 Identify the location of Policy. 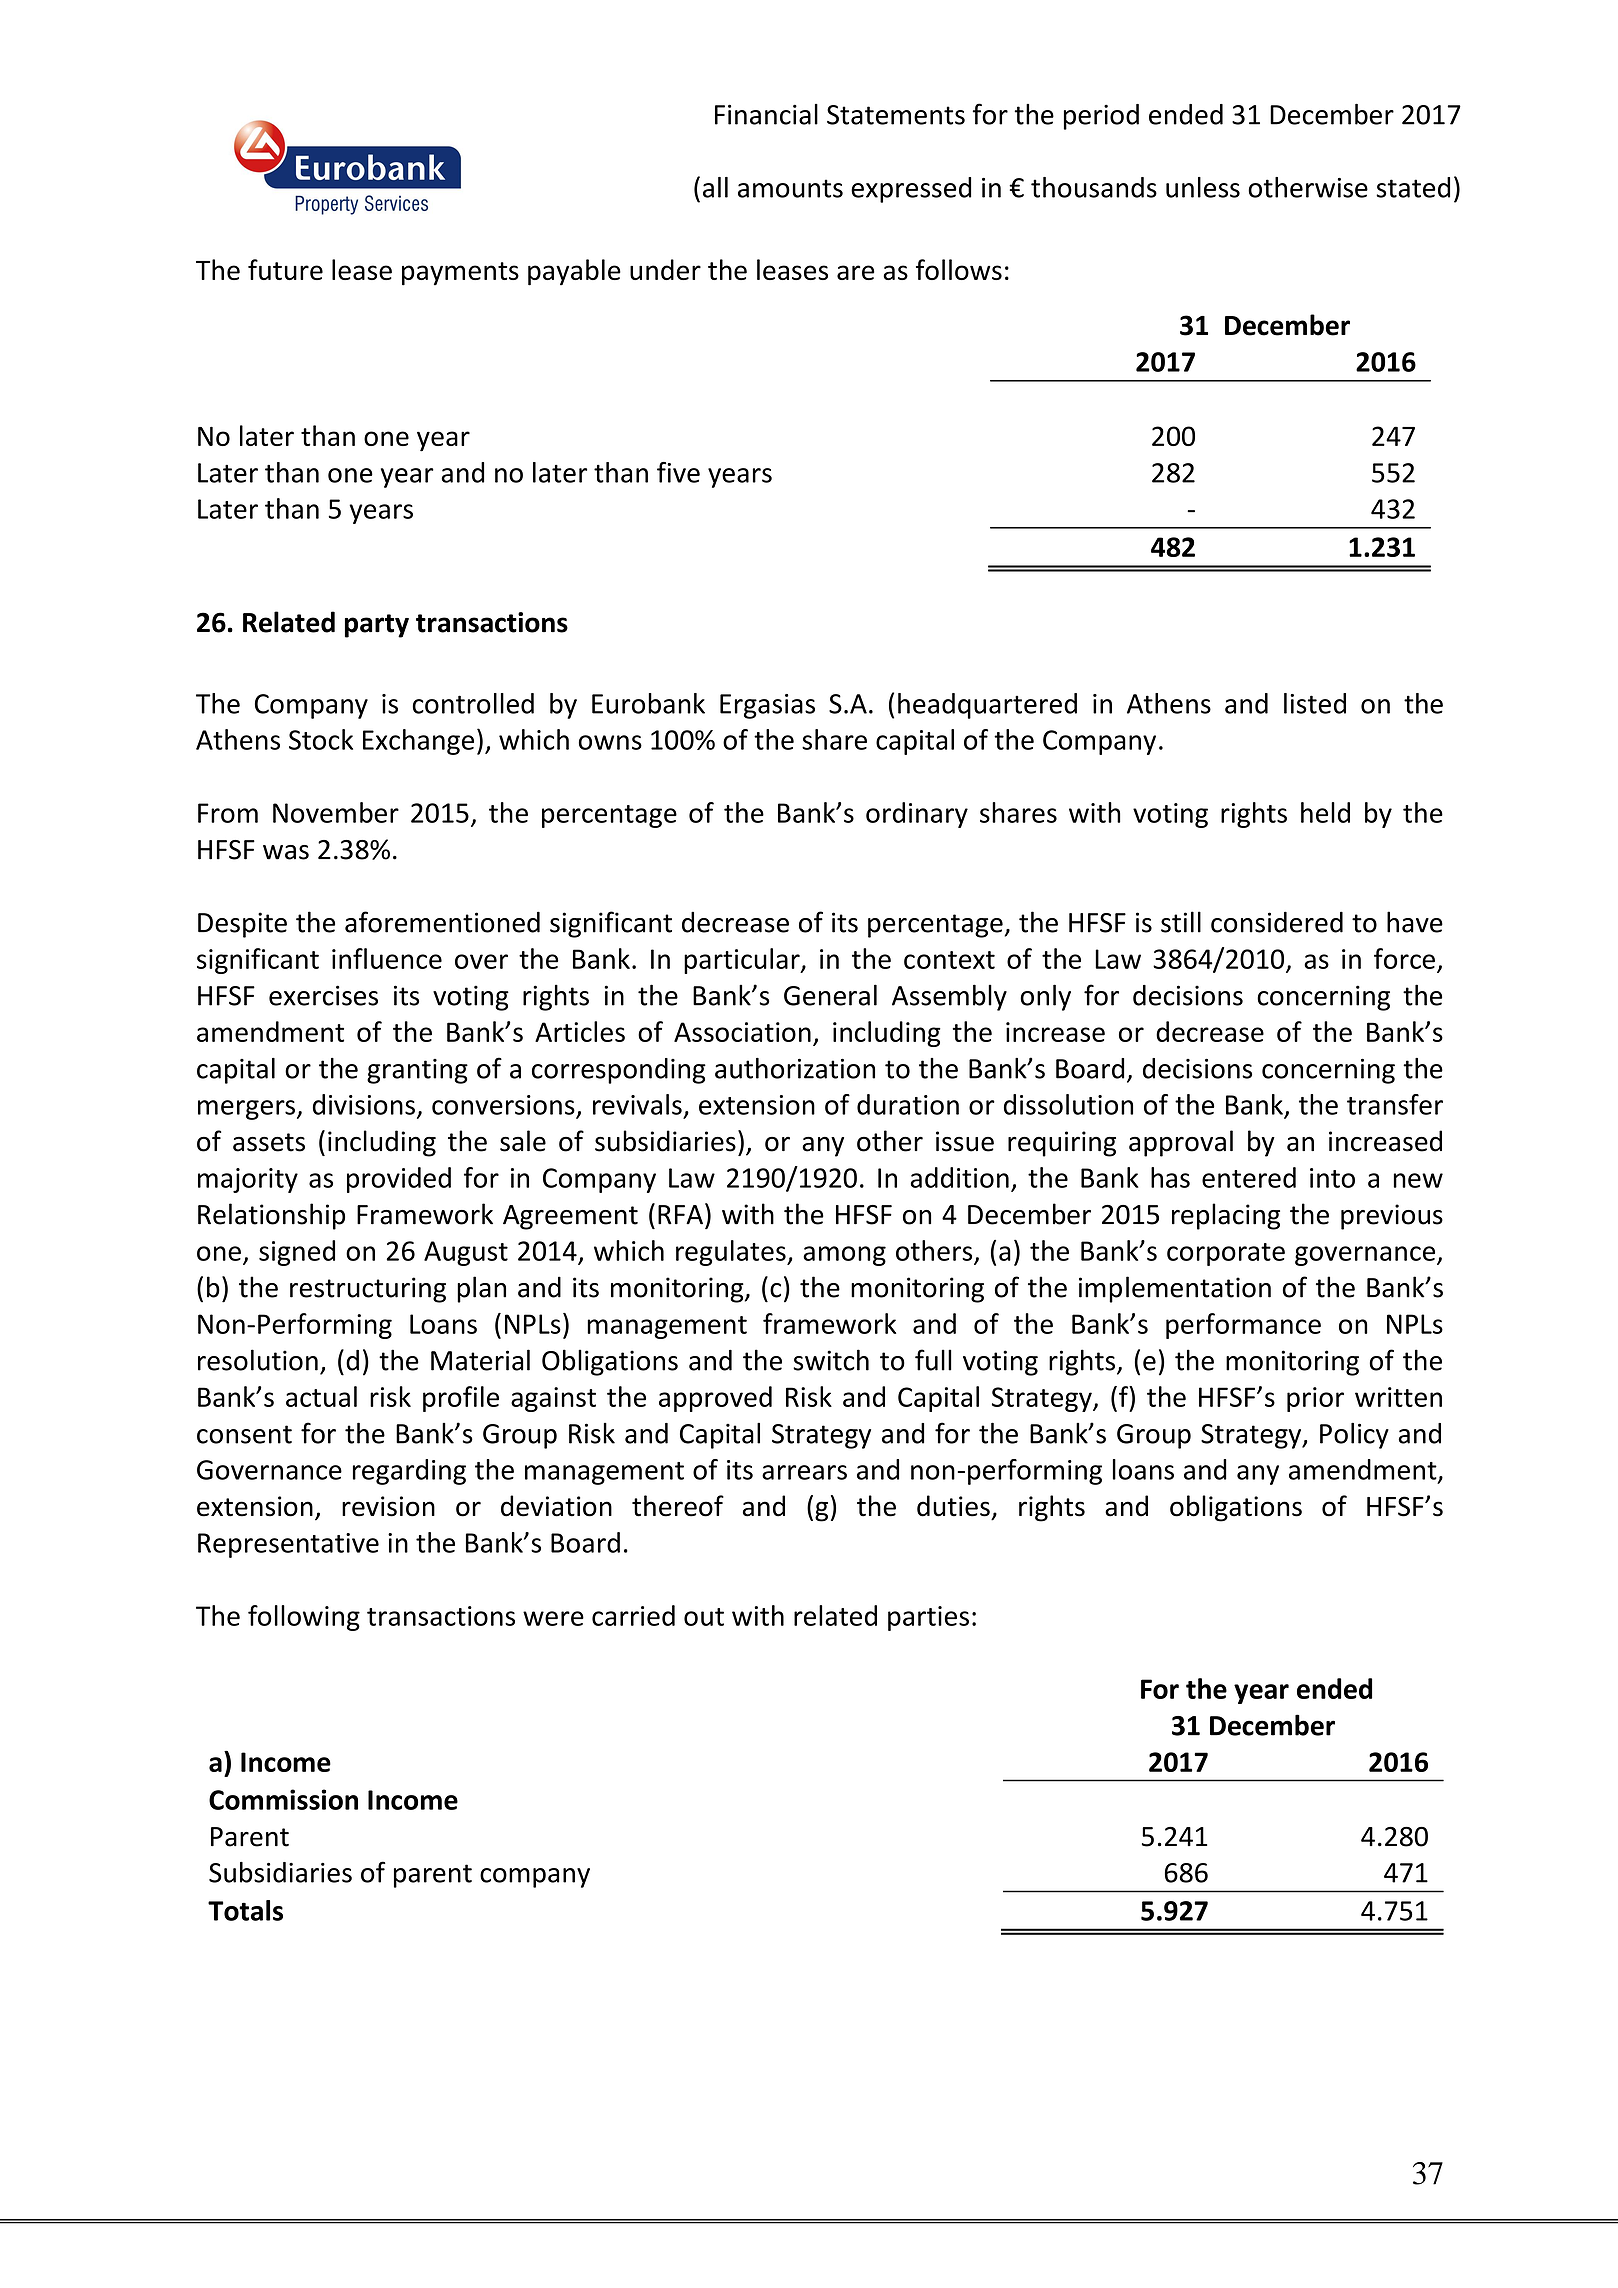
(1354, 1435).
